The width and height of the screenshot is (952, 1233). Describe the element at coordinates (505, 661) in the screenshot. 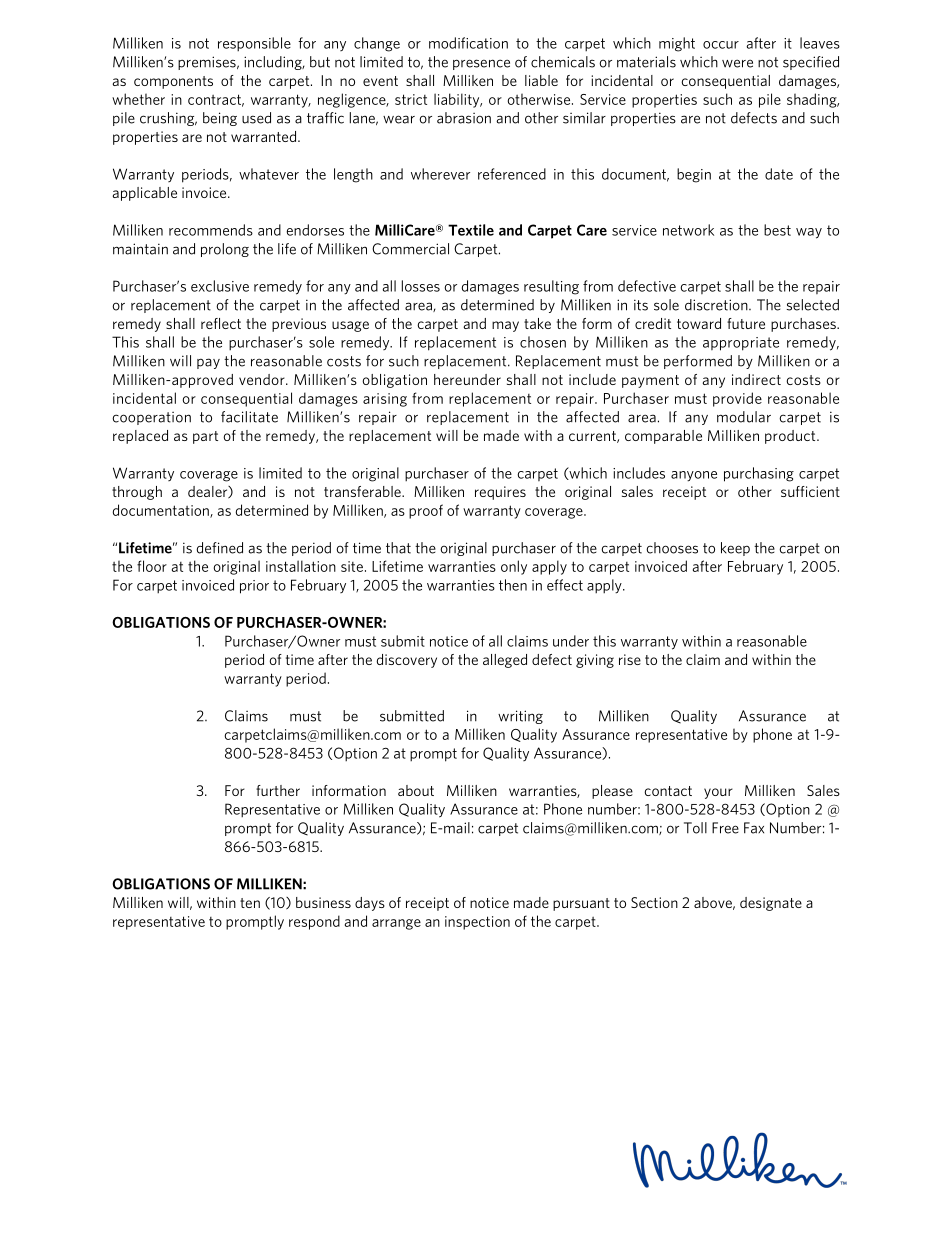

I see `alleged` at that location.
